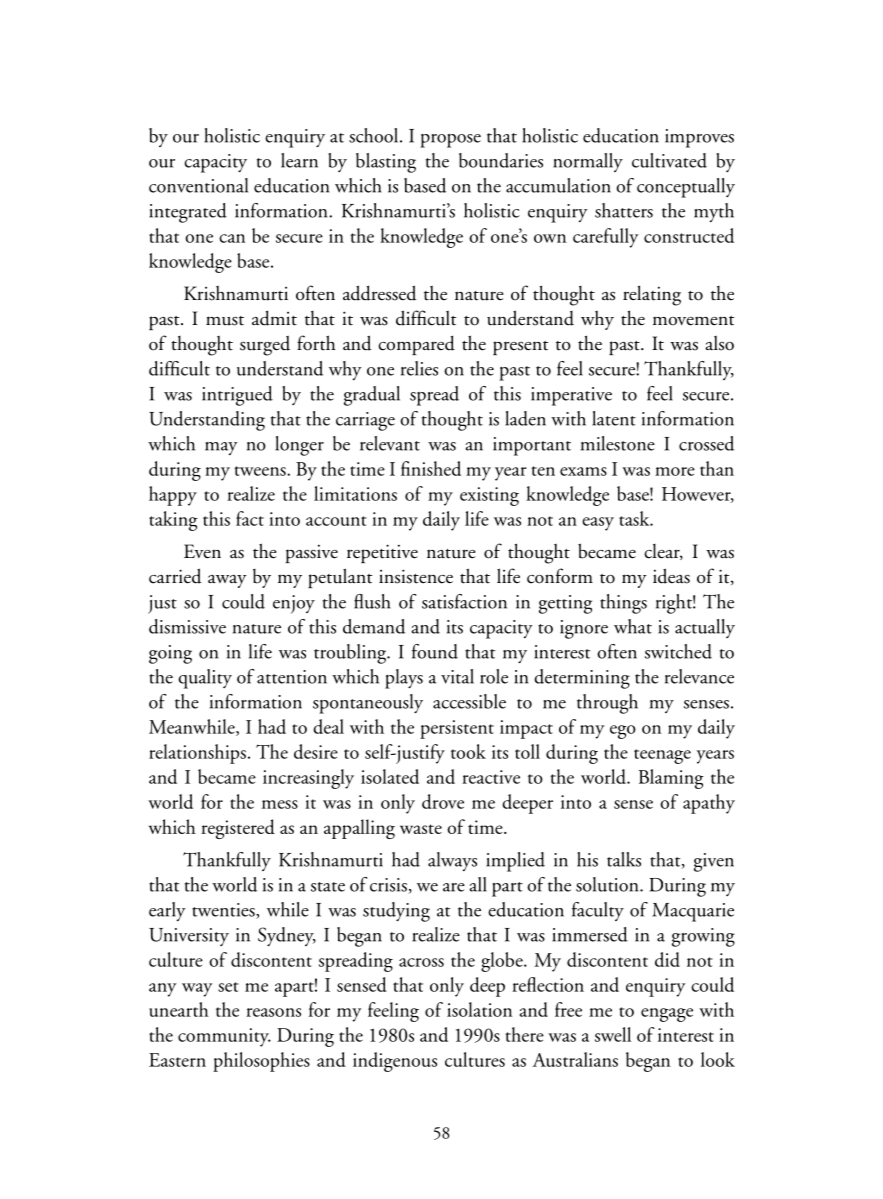 Image resolution: width=883 pixels, height=1199 pixels. What do you see at coordinates (623, 604) in the screenshot?
I see `things` at bounding box center [623, 604].
